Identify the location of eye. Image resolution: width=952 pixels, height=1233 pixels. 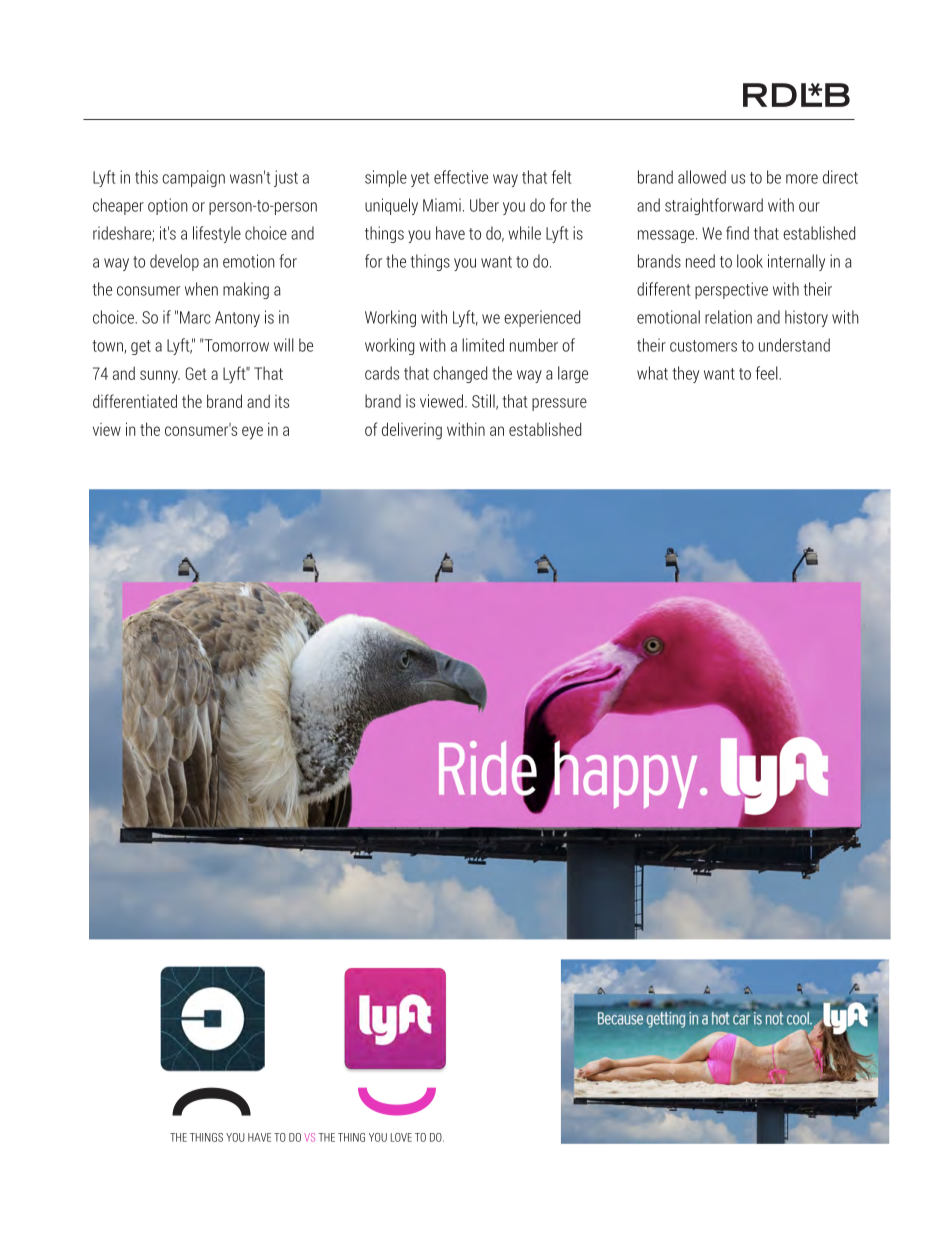
(252, 433).
